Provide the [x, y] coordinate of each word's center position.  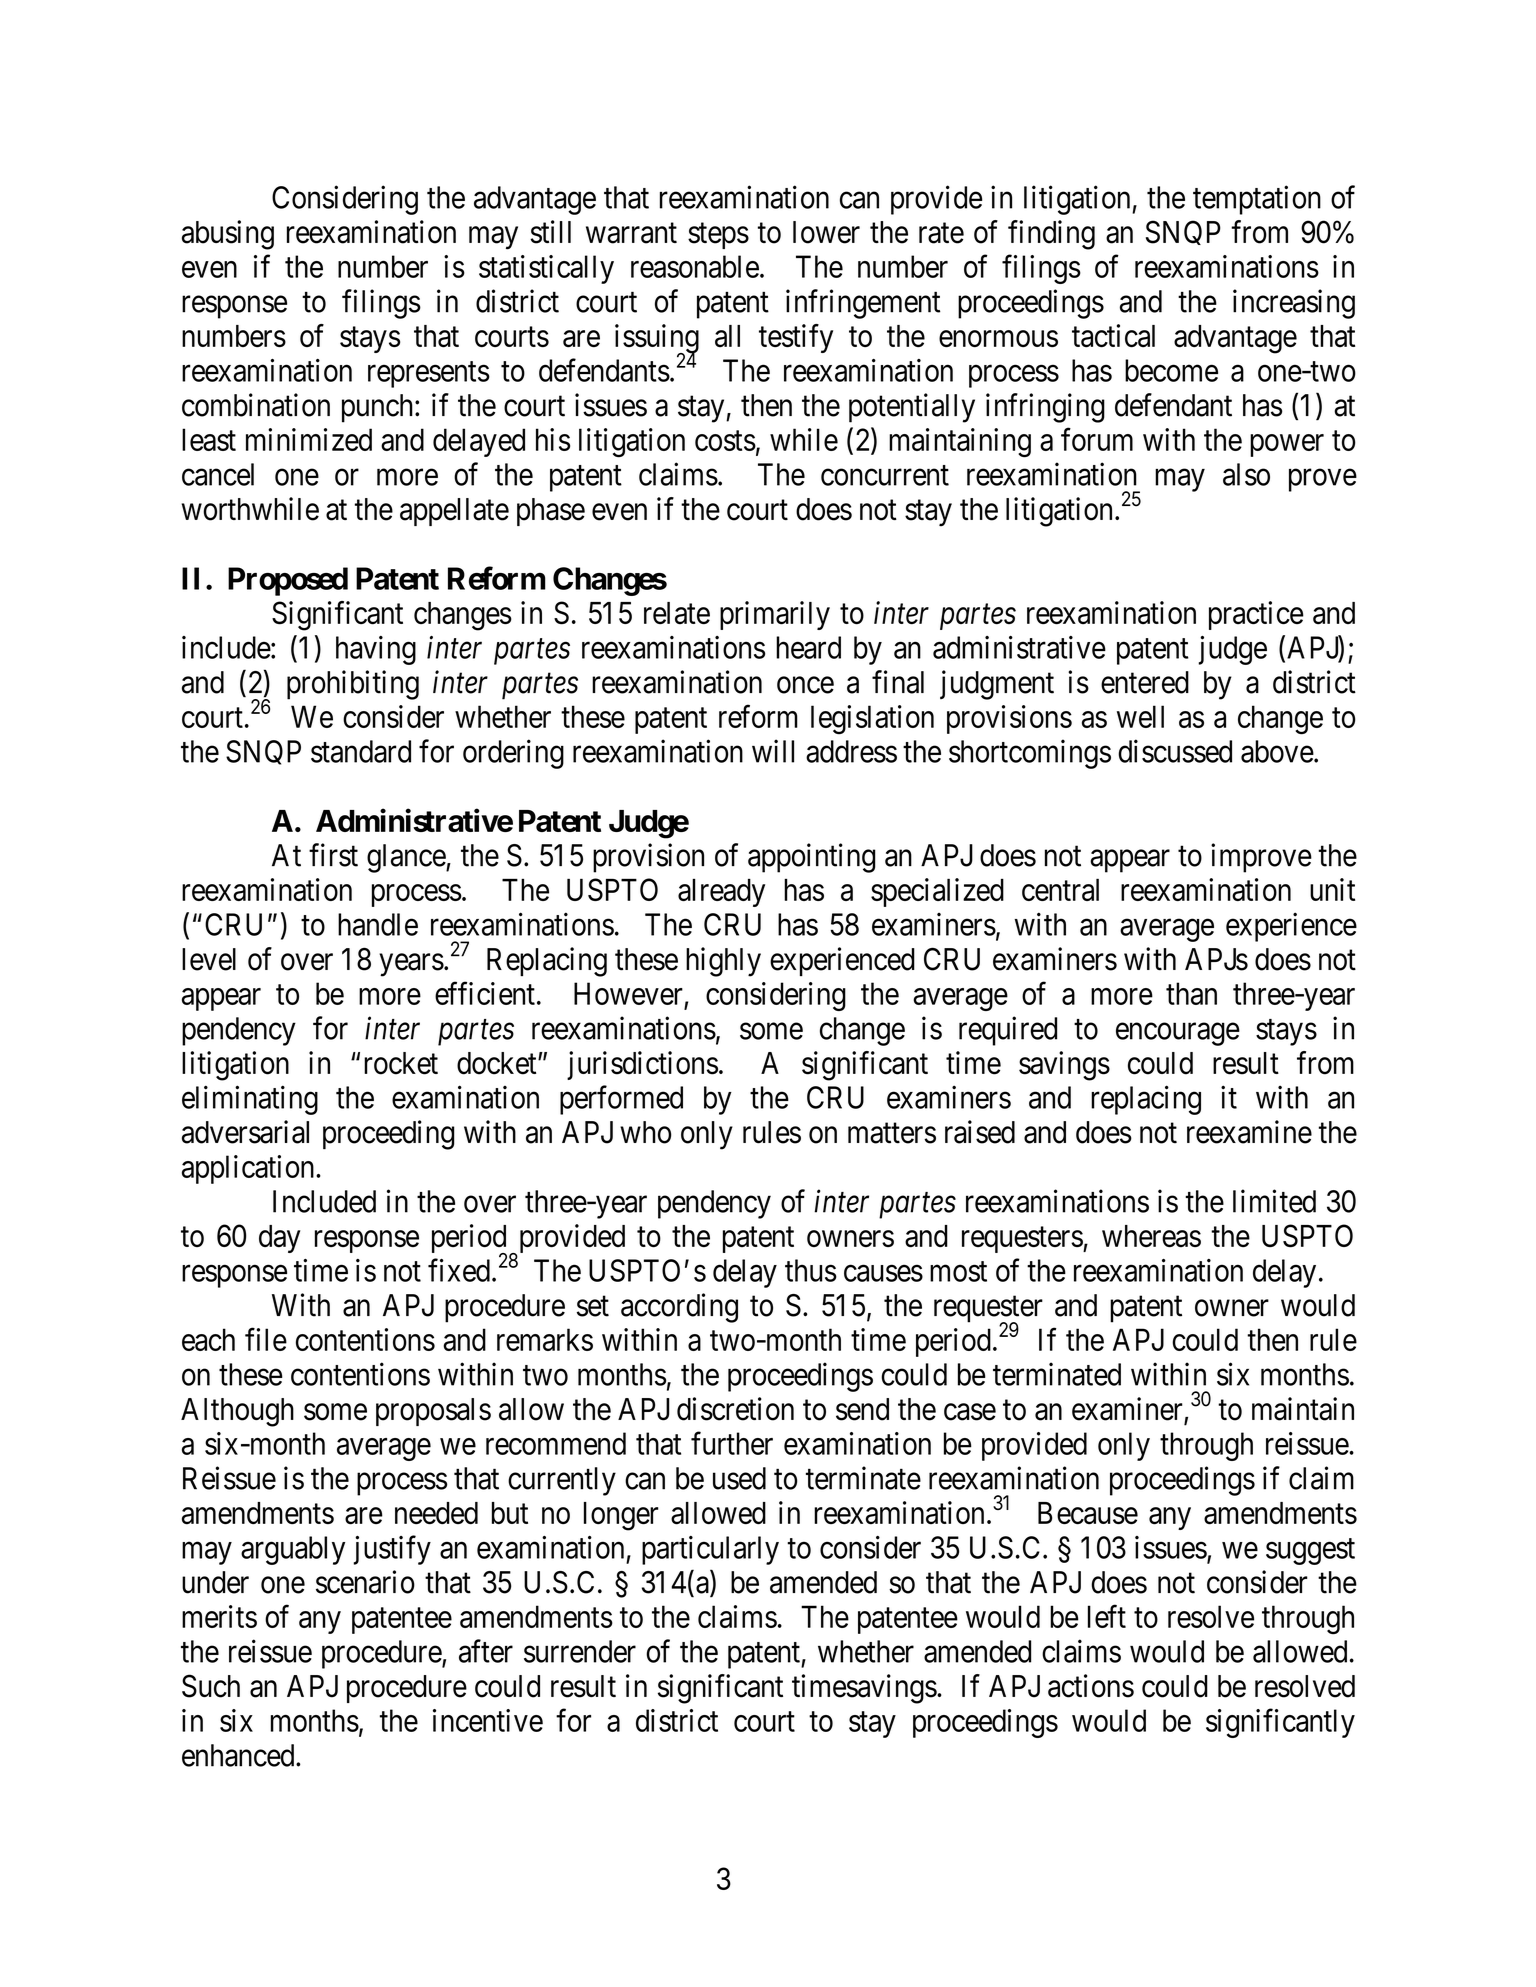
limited [1274, 1201]
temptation [1257, 200]
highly [723, 962]
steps [718, 236]
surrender [580, 1651]
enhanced [239, 1755]
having [376, 650]
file [266, 1339]
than [1191, 993]
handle [378, 924]
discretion [735, 1409]
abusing [228, 235]
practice [1256, 615]
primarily [775, 615]
